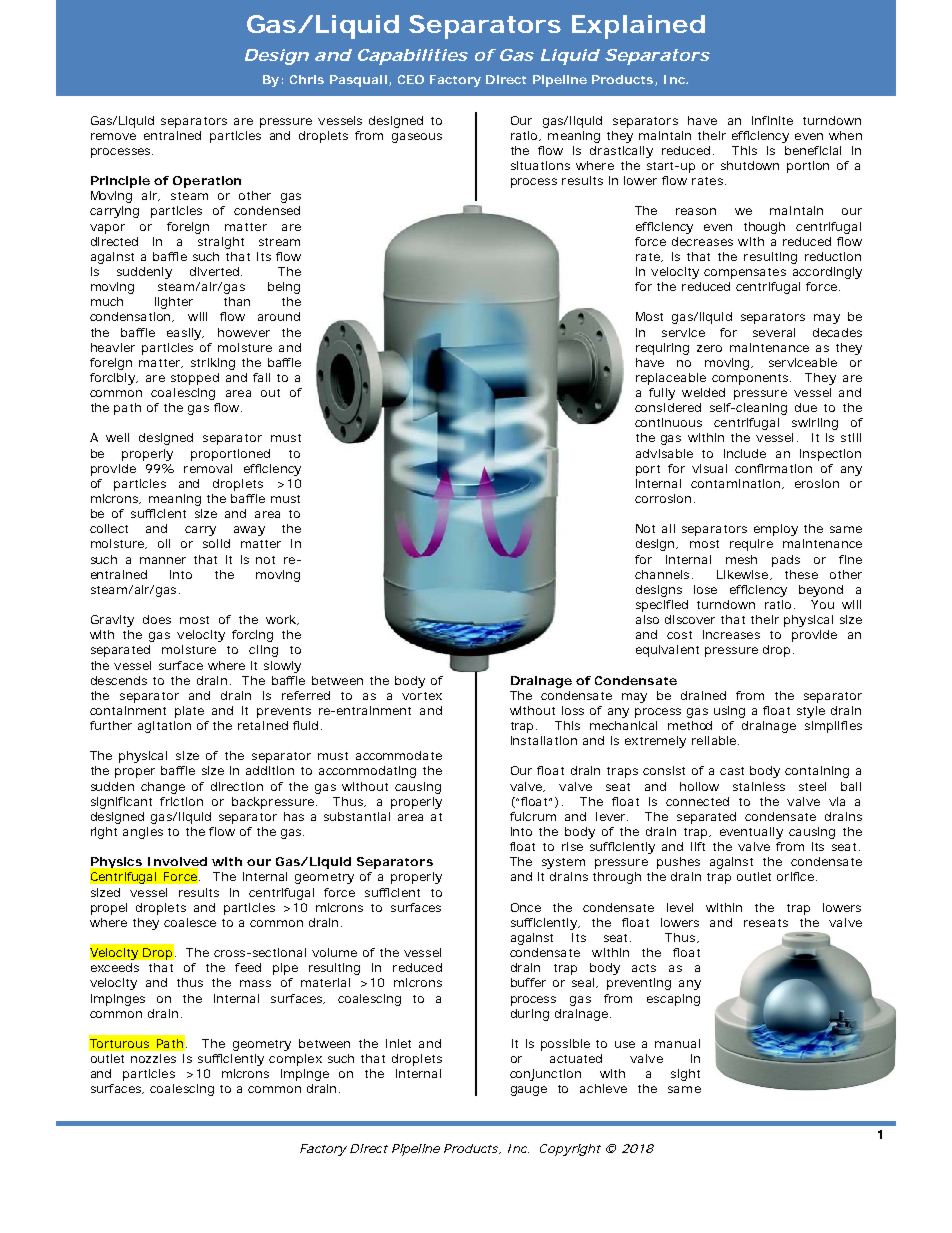  I want to click on diverted, so click(214, 271).
